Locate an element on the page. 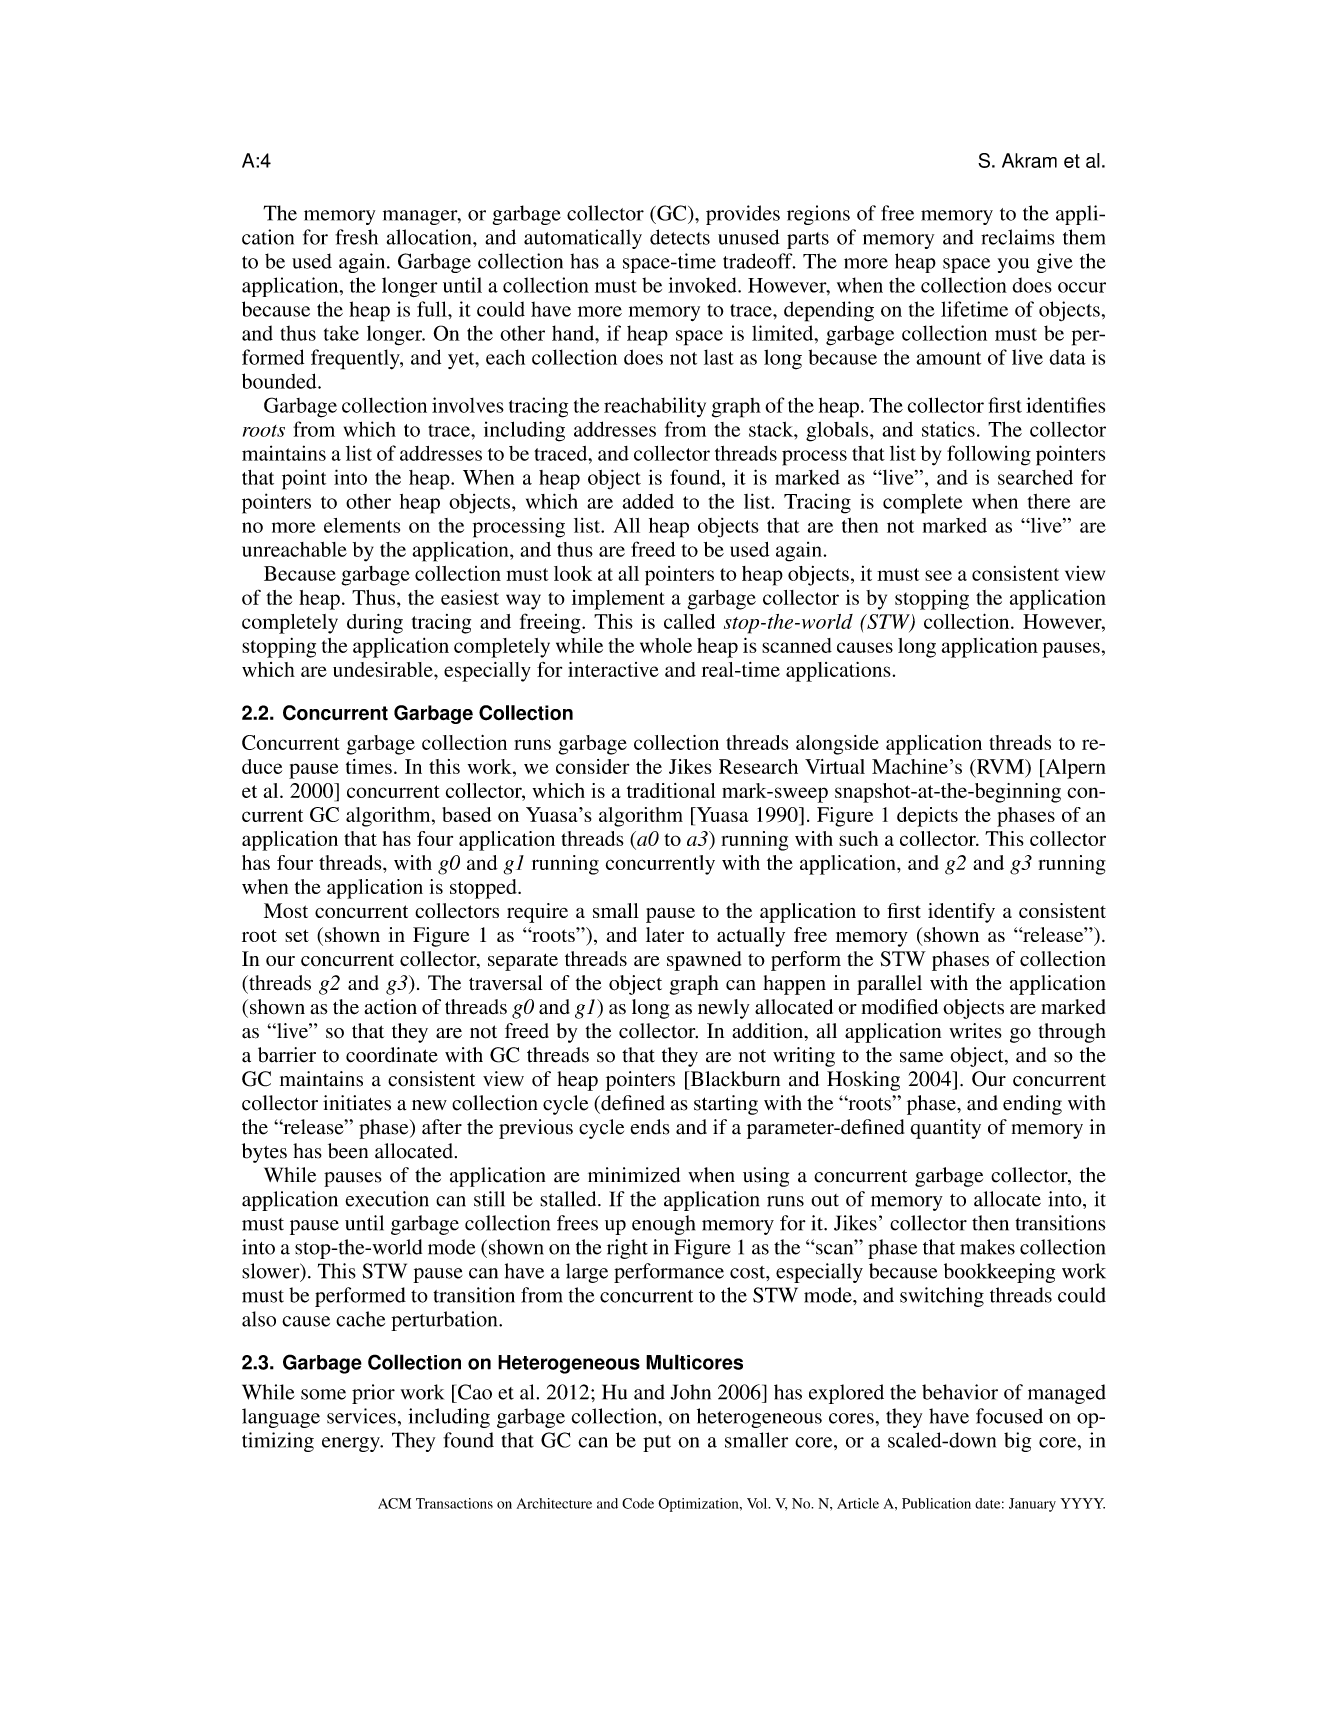 The image size is (1341, 1736). ACM is located at coordinates (394, 1503).
